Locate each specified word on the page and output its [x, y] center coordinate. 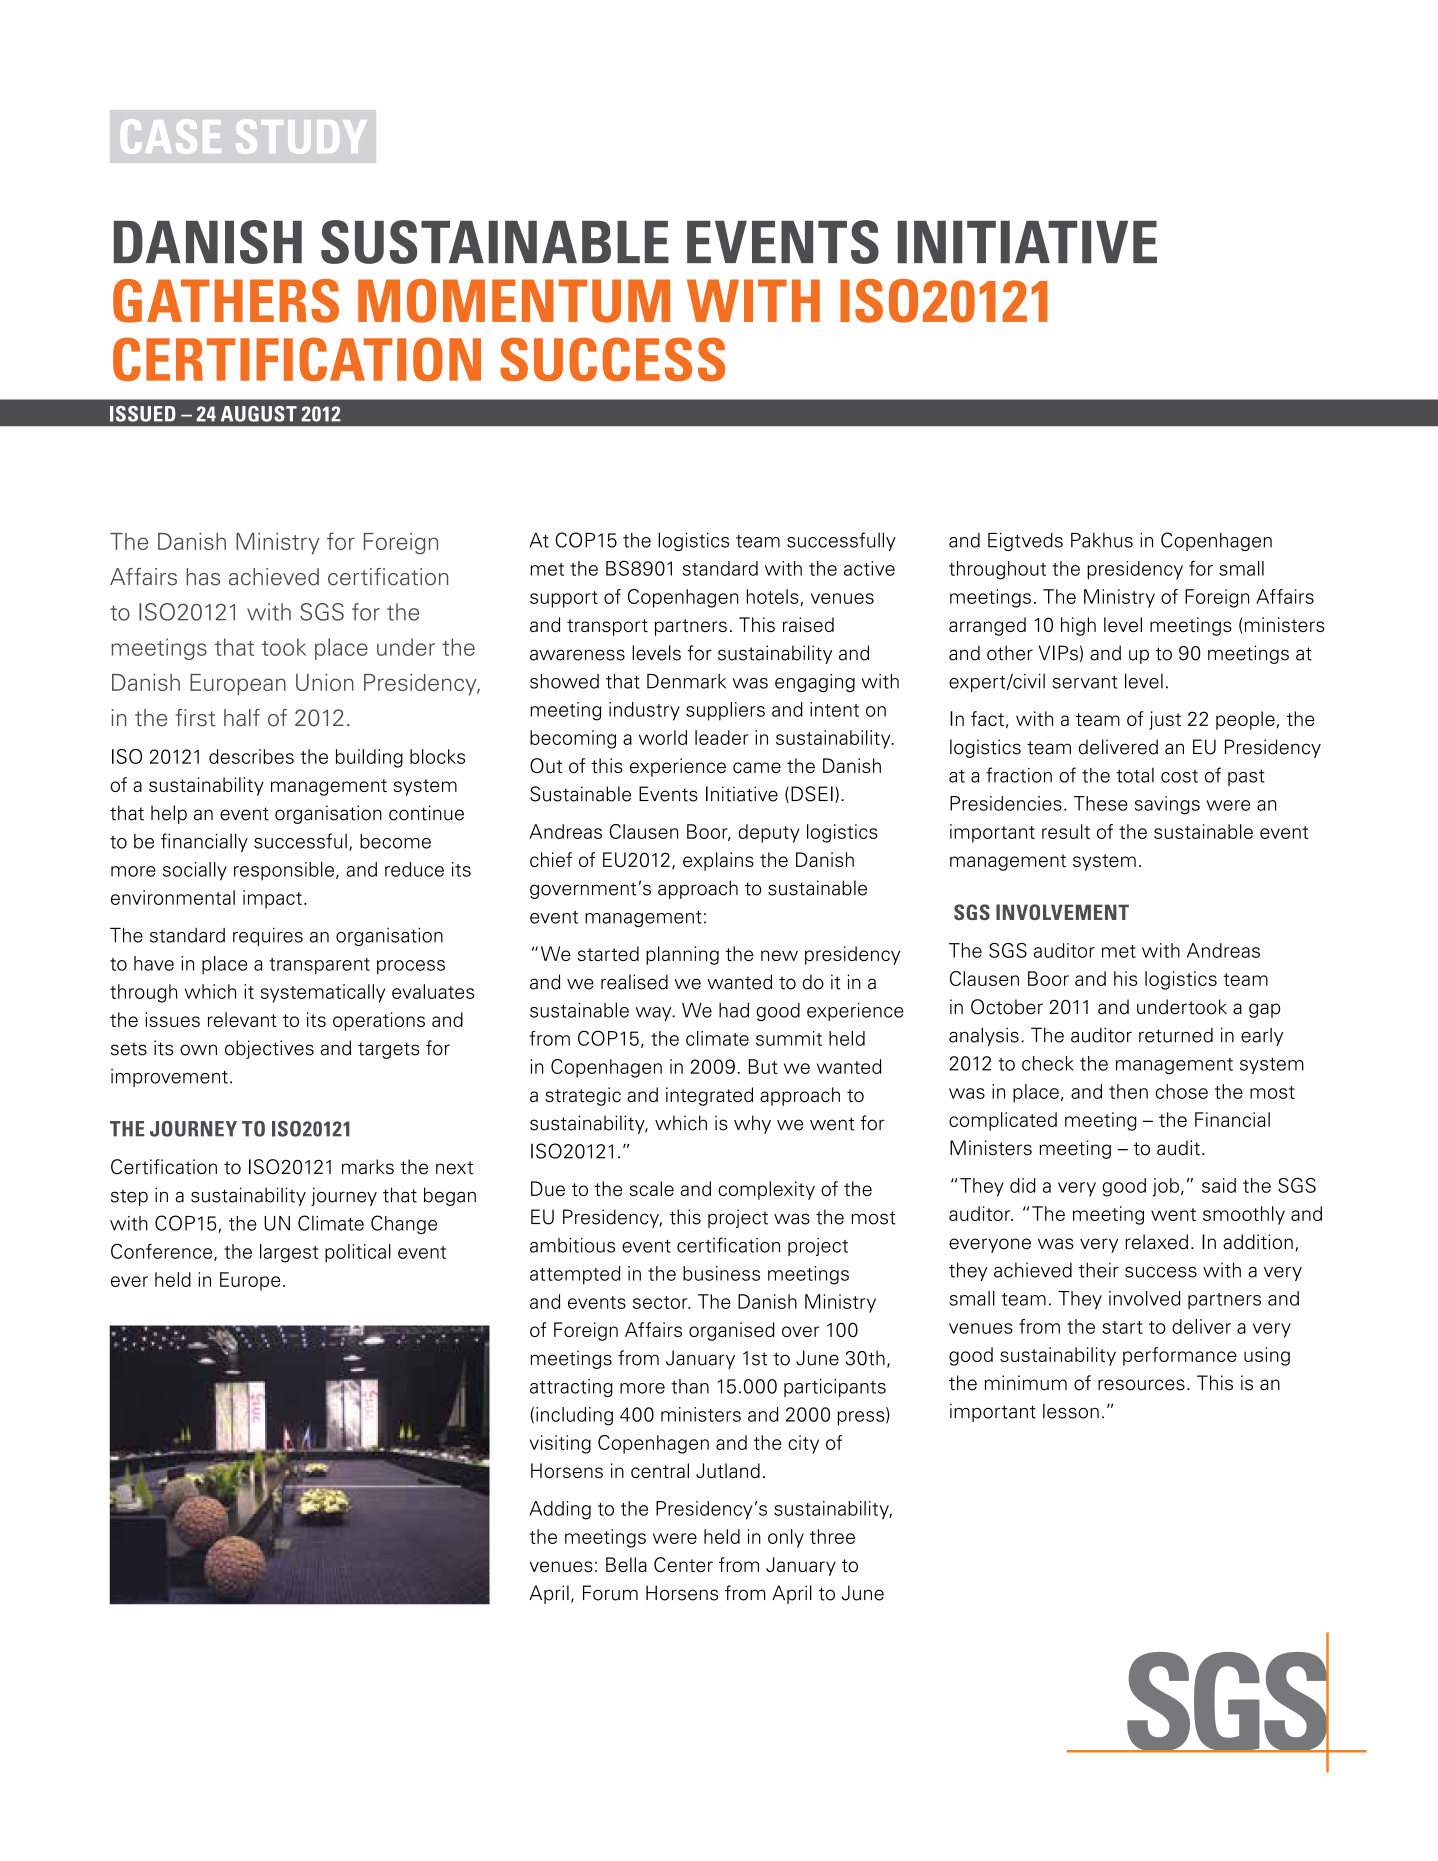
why [752, 1124]
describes [251, 756]
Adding [560, 1510]
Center [683, 1564]
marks [368, 1167]
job [1166, 1187]
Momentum [514, 301]
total [1135, 775]
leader [722, 737]
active [869, 568]
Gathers [226, 301]
